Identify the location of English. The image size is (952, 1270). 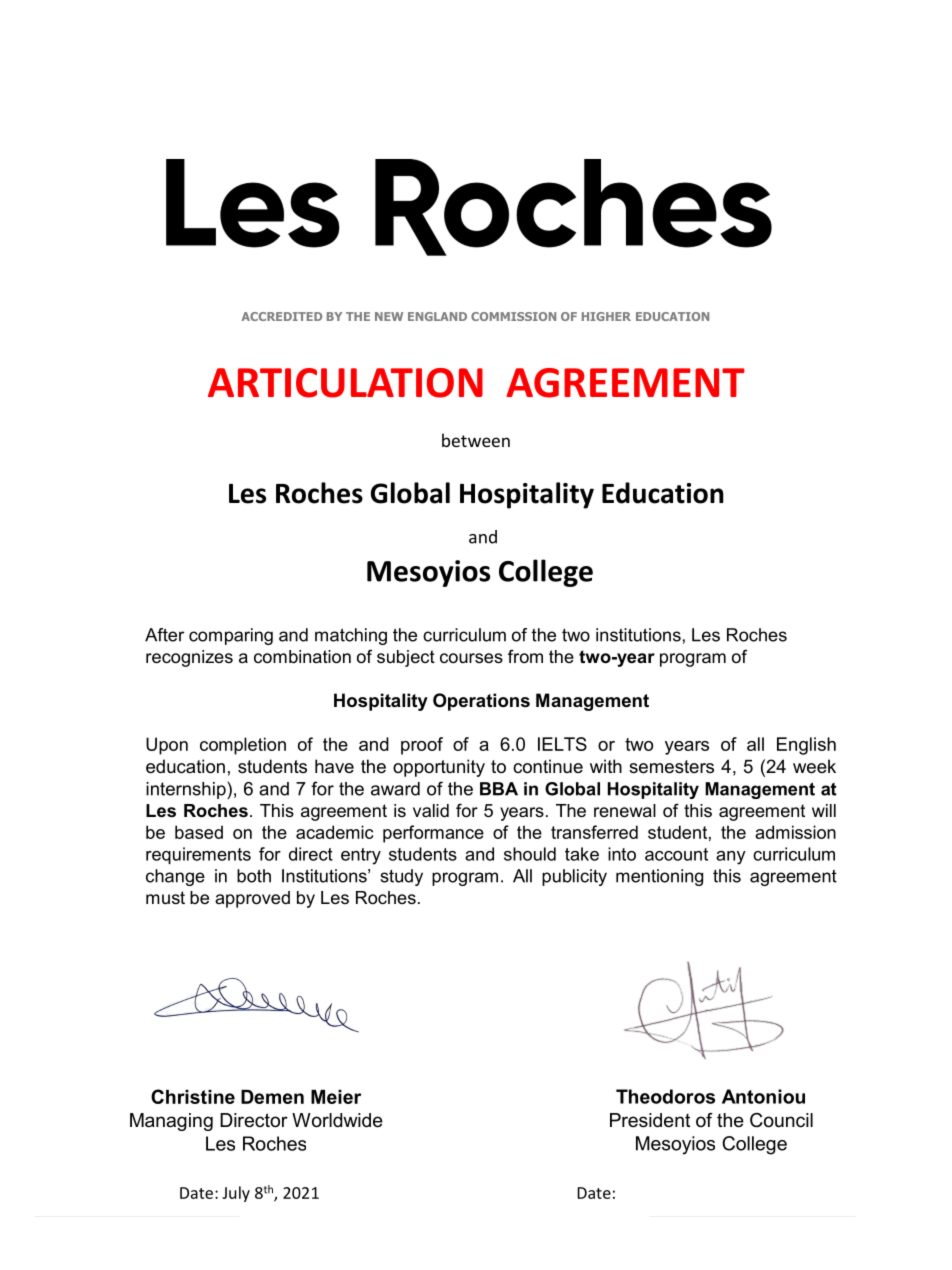
(806, 746).
